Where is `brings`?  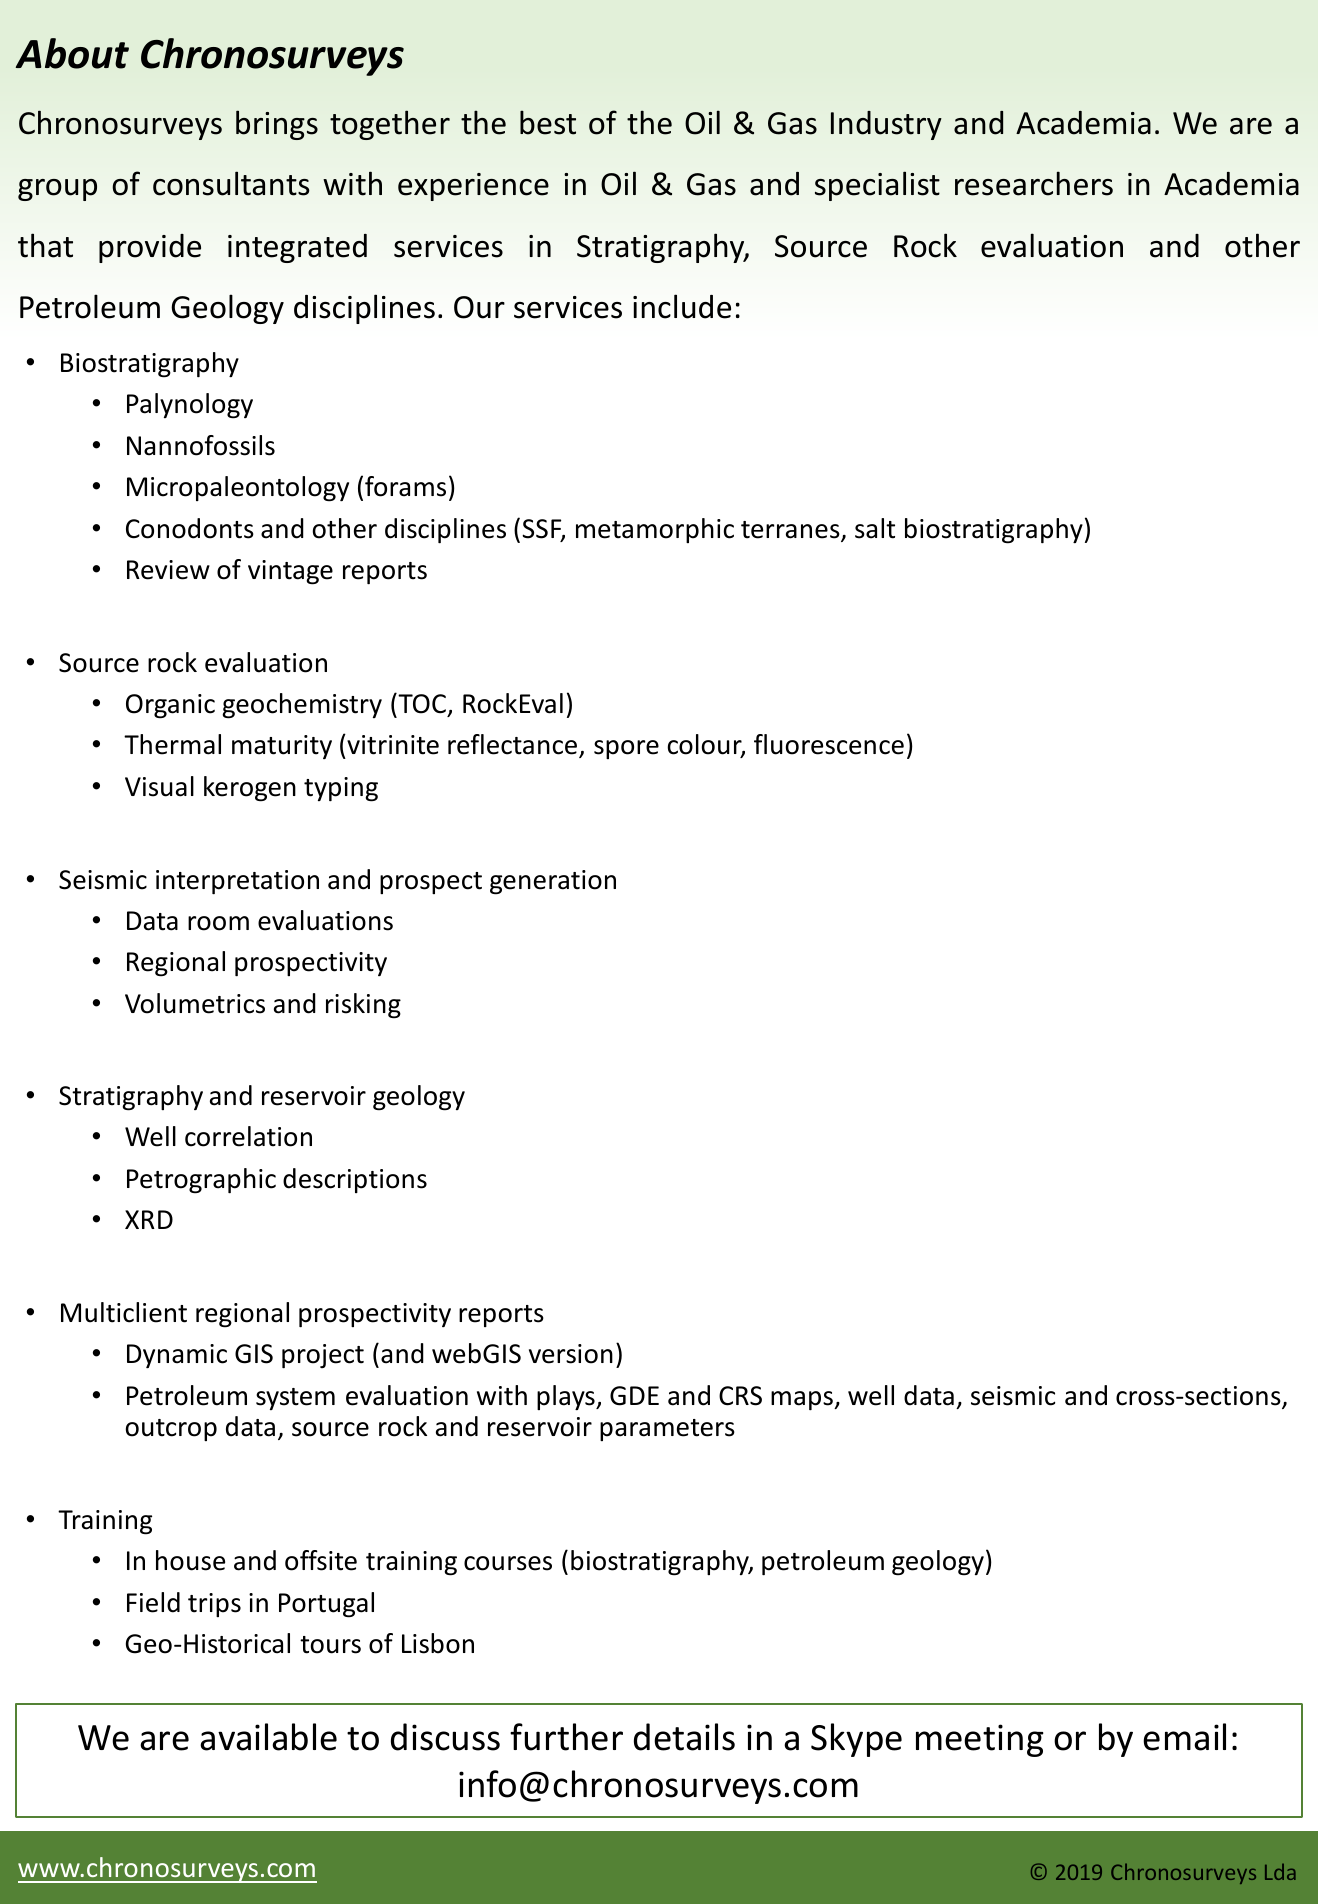 brings is located at coordinates (277, 125).
